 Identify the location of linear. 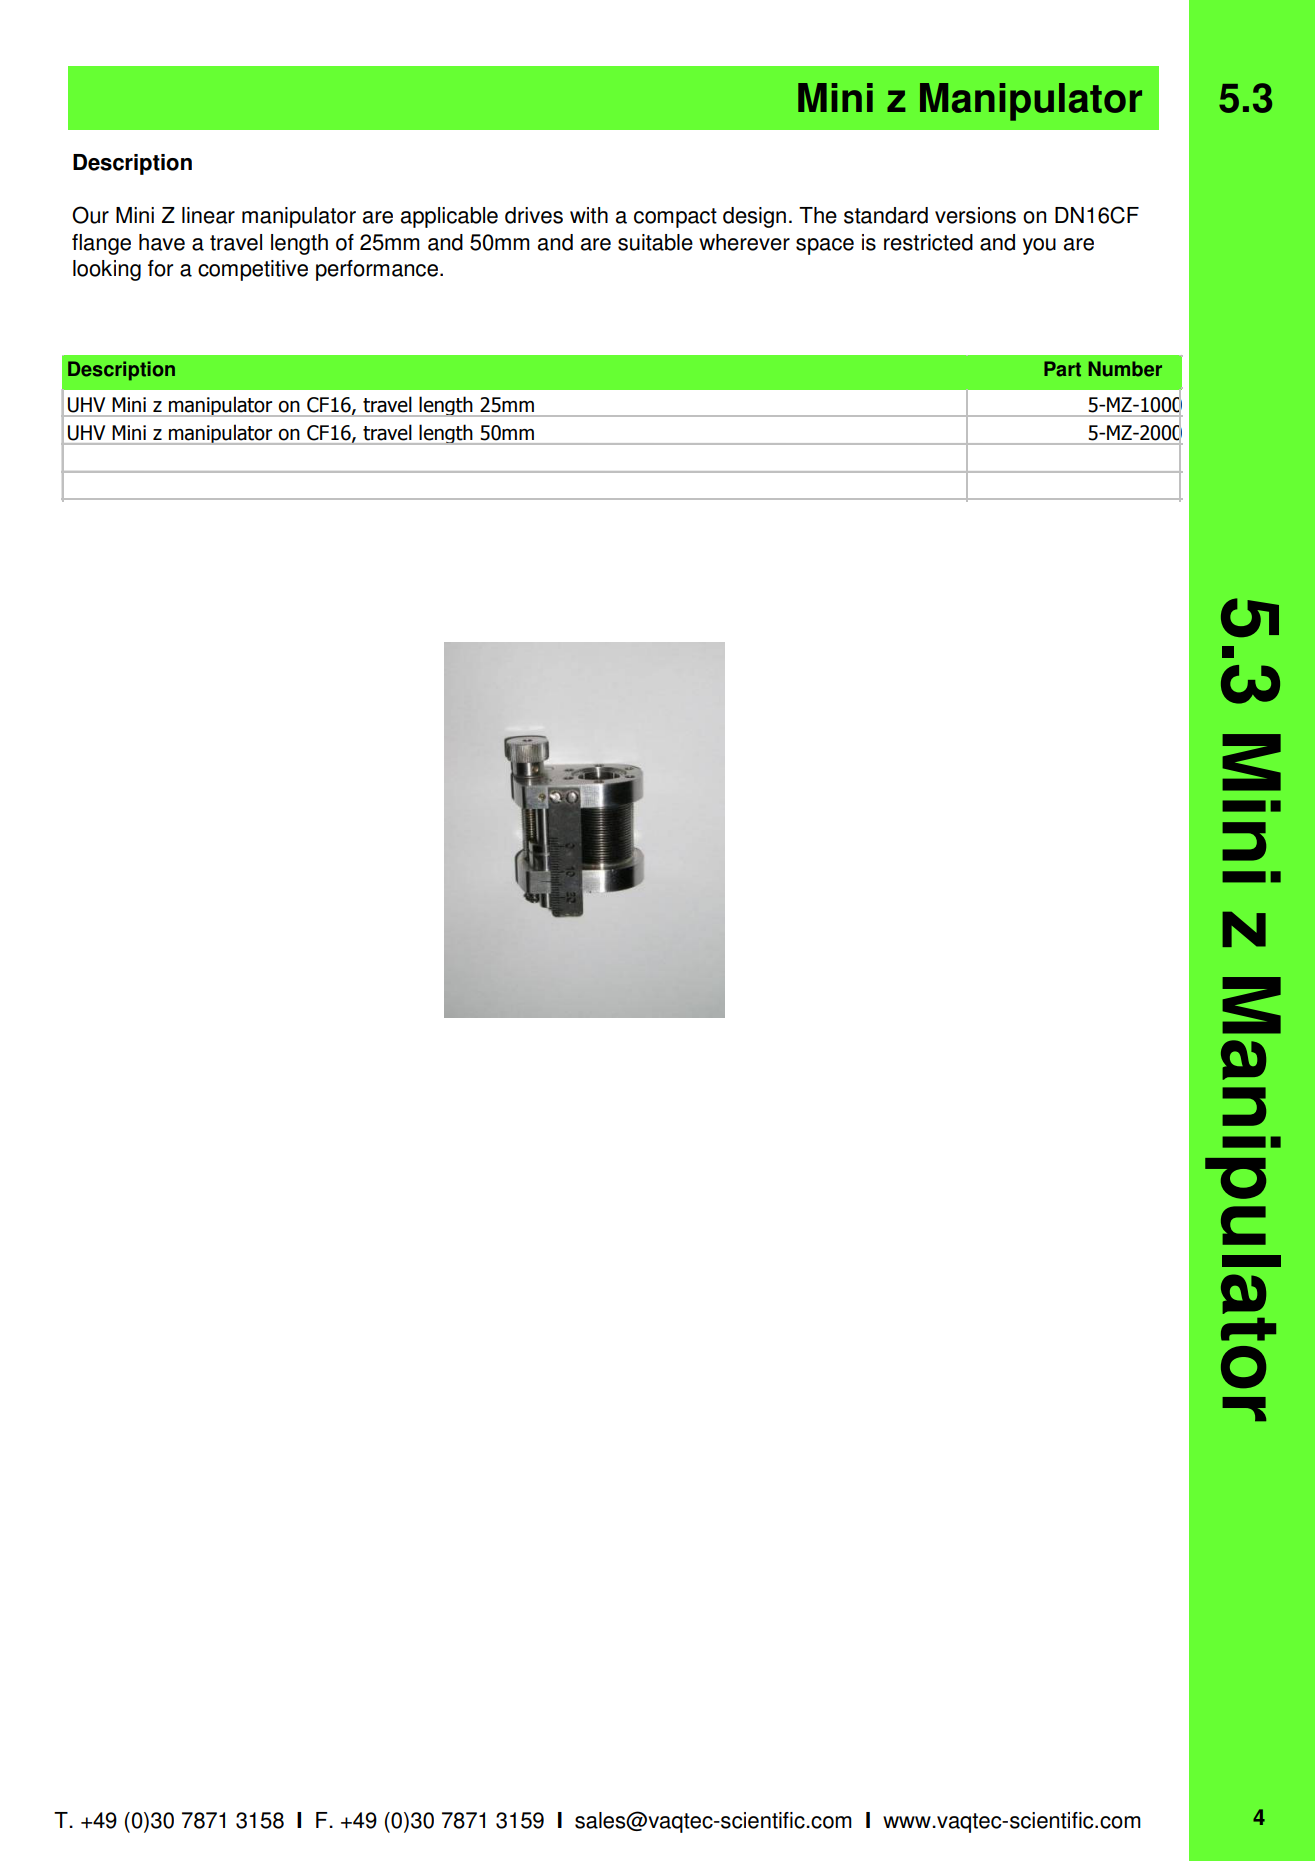
(208, 215).
